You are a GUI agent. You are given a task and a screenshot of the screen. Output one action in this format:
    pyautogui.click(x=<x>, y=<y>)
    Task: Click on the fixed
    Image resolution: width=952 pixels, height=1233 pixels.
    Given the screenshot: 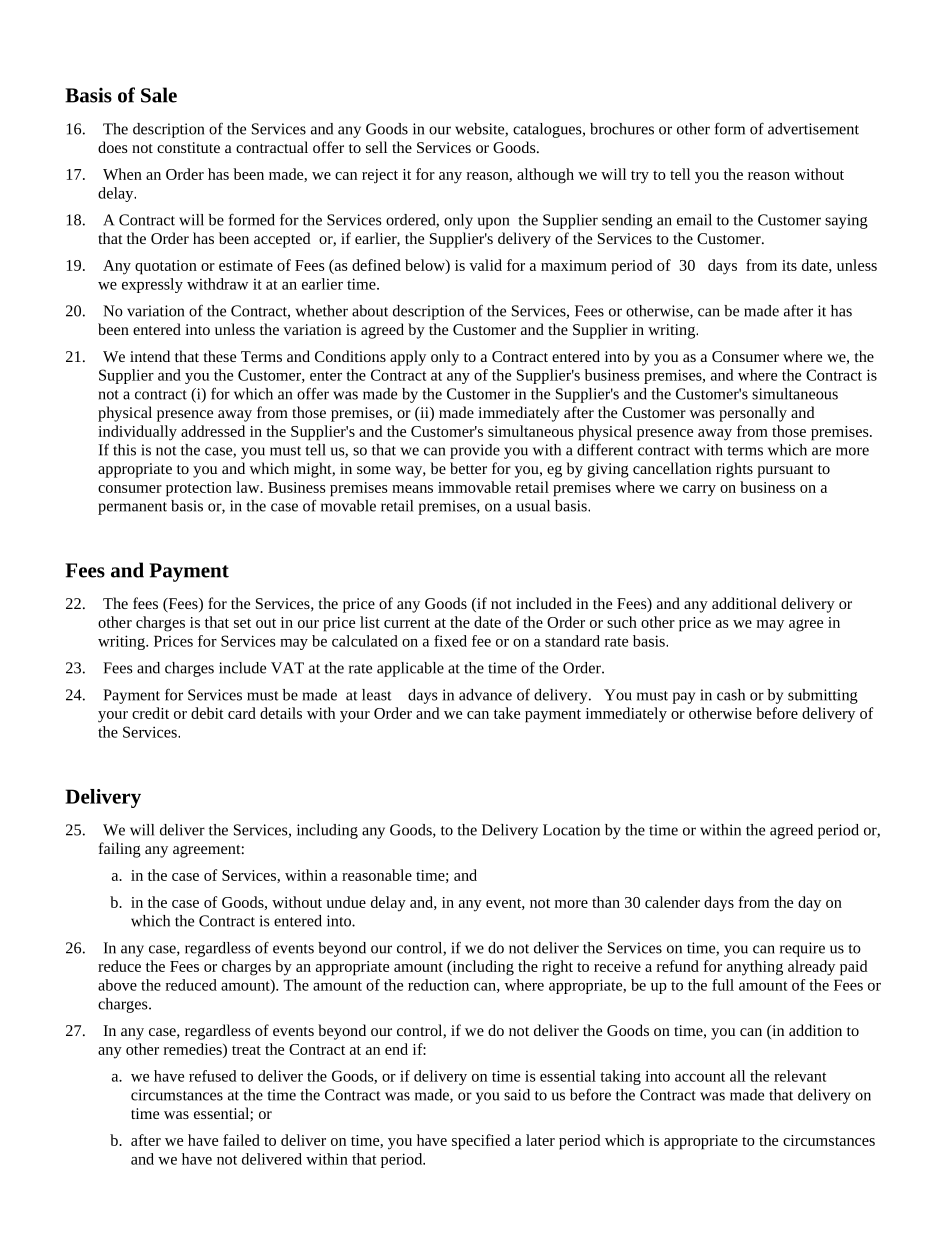 What is the action you would take?
    pyautogui.click(x=450, y=641)
